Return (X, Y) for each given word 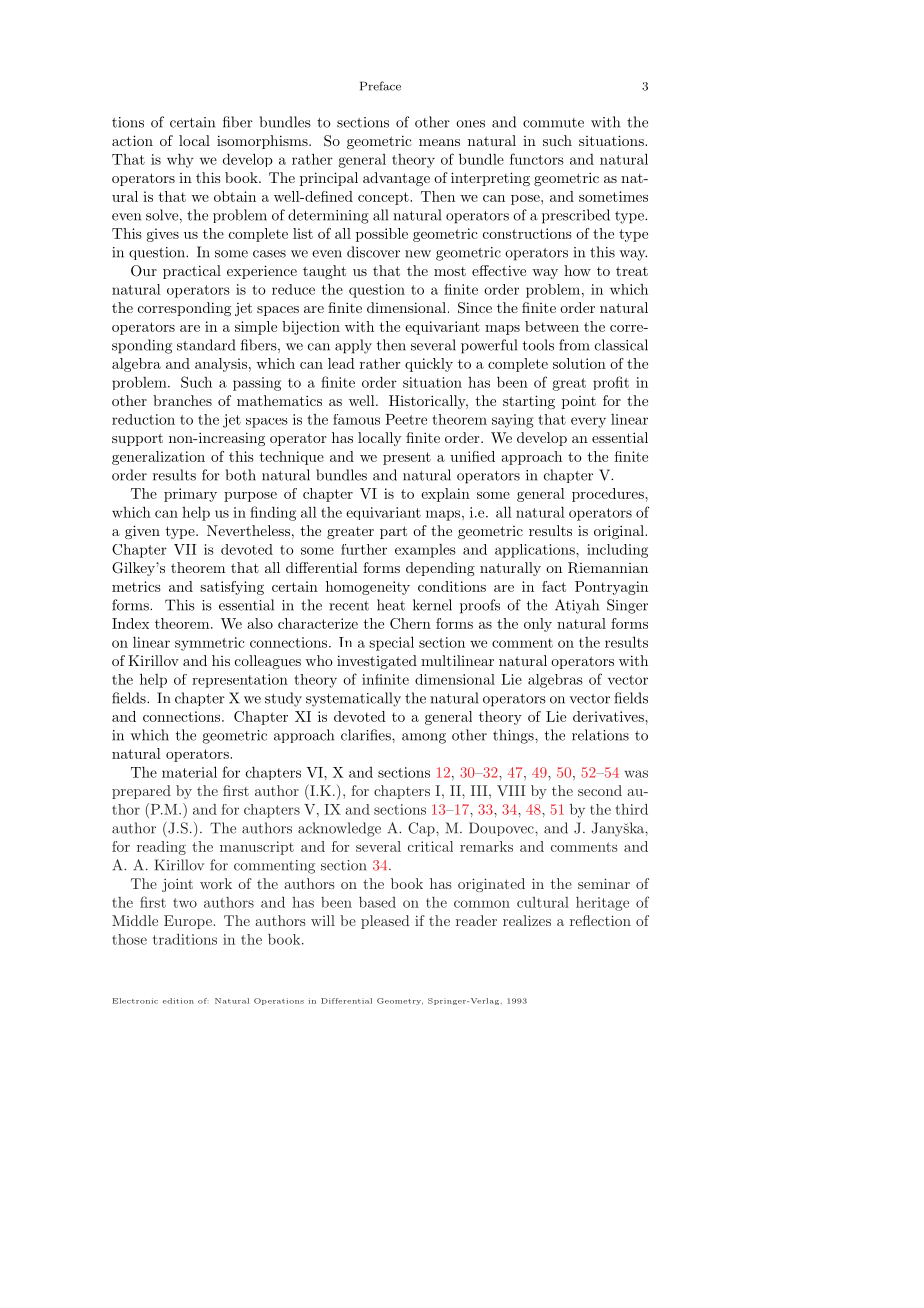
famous (356, 419)
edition (178, 1001)
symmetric (209, 644)
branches (182, 400)
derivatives (609, 716)
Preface (380, 86)
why (180, 161)
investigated (377, 662)
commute (553, 123)
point (579, 402)
